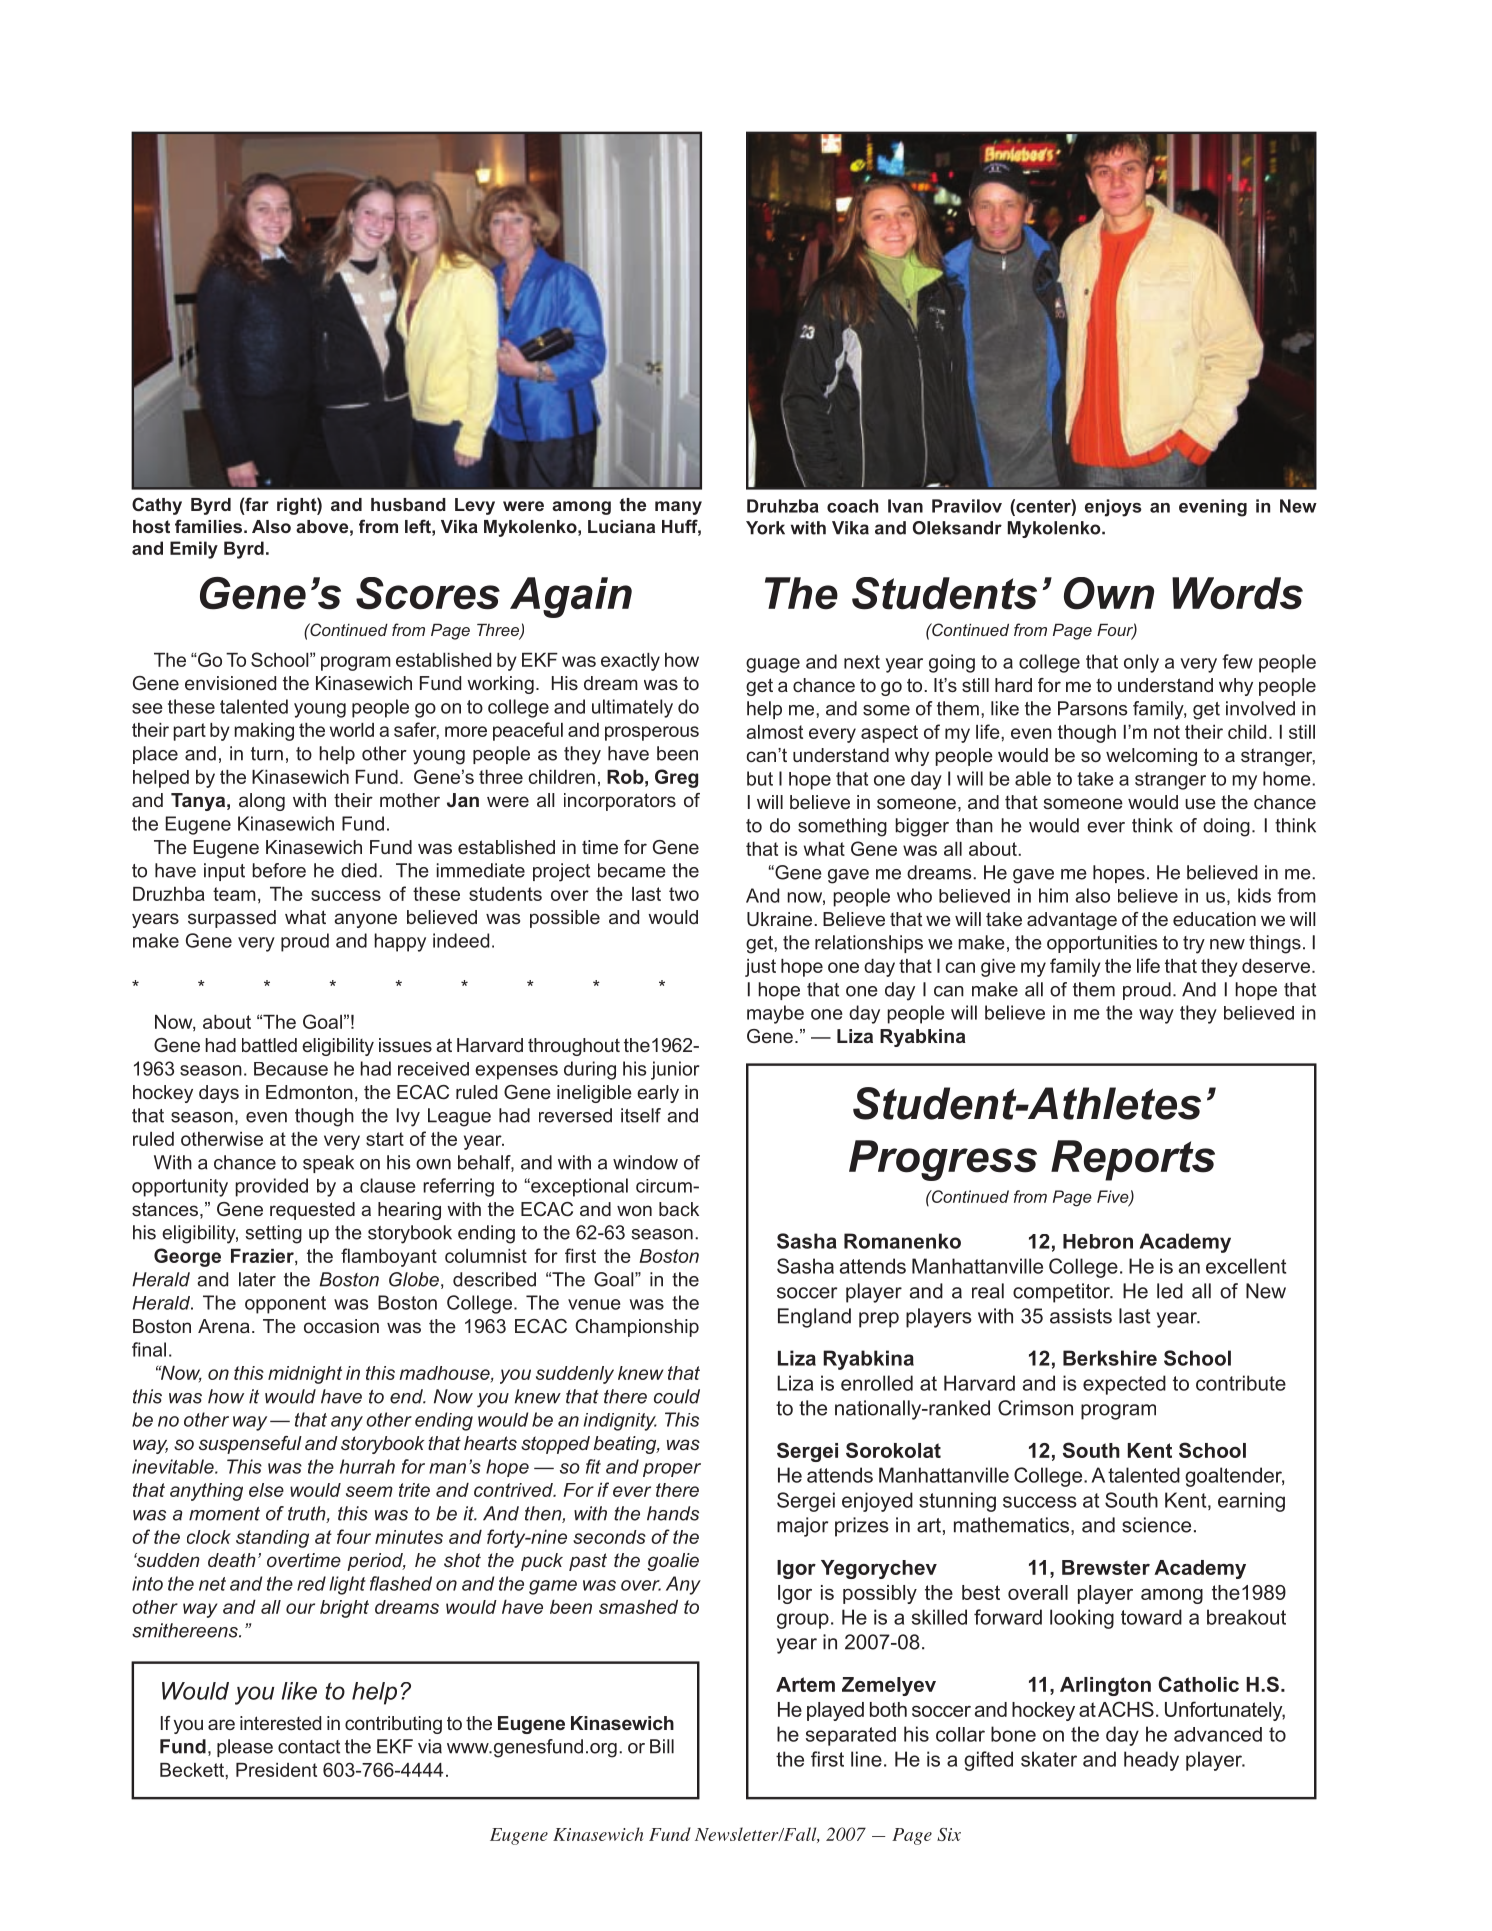 This screenshot has height=1931, width=1492. What do you see at coordinates (760, 968) in the screenshot?
I see `just` at bounding box center [760, 968].
